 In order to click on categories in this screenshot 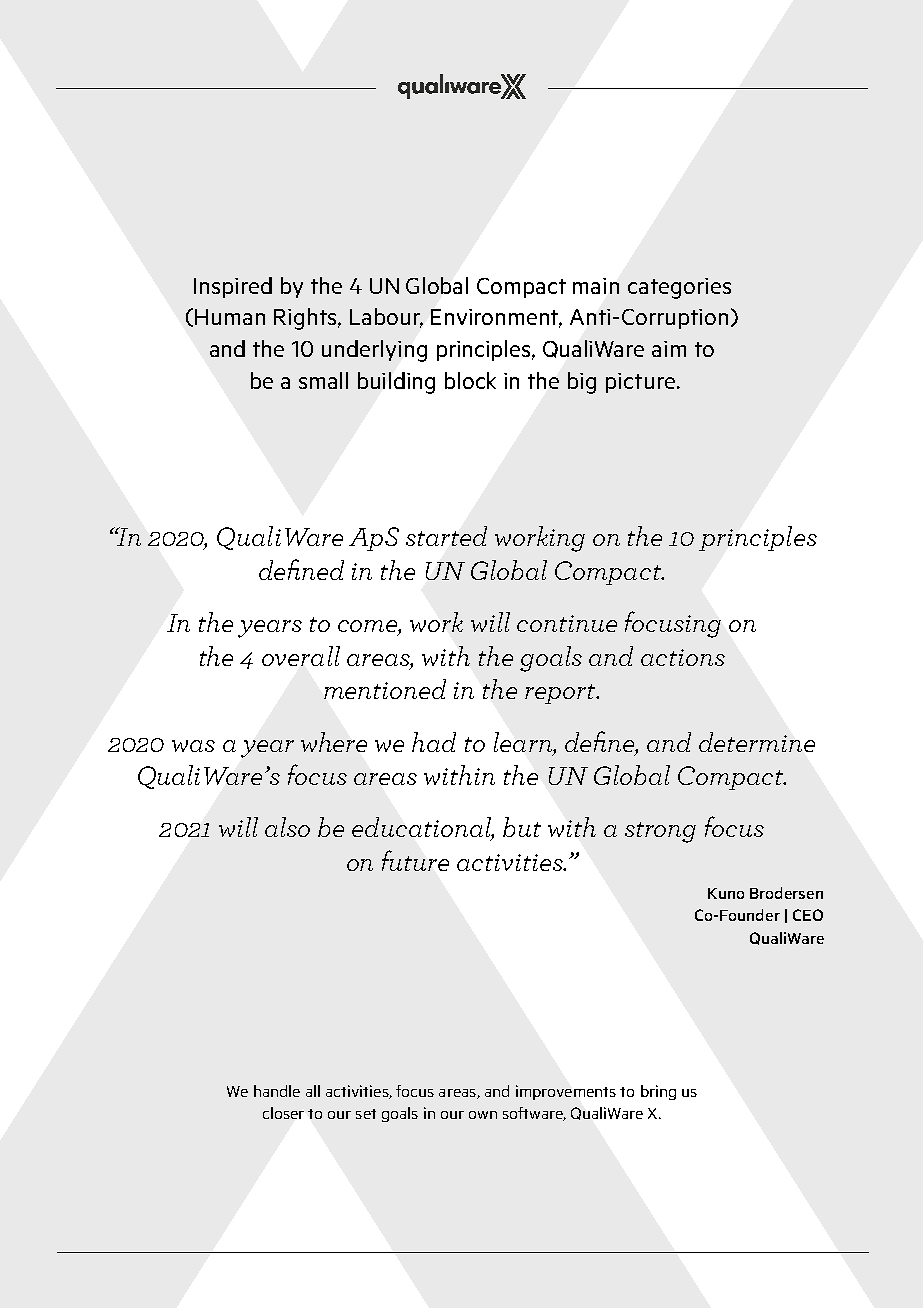, I will do `click(679, 288)`.
